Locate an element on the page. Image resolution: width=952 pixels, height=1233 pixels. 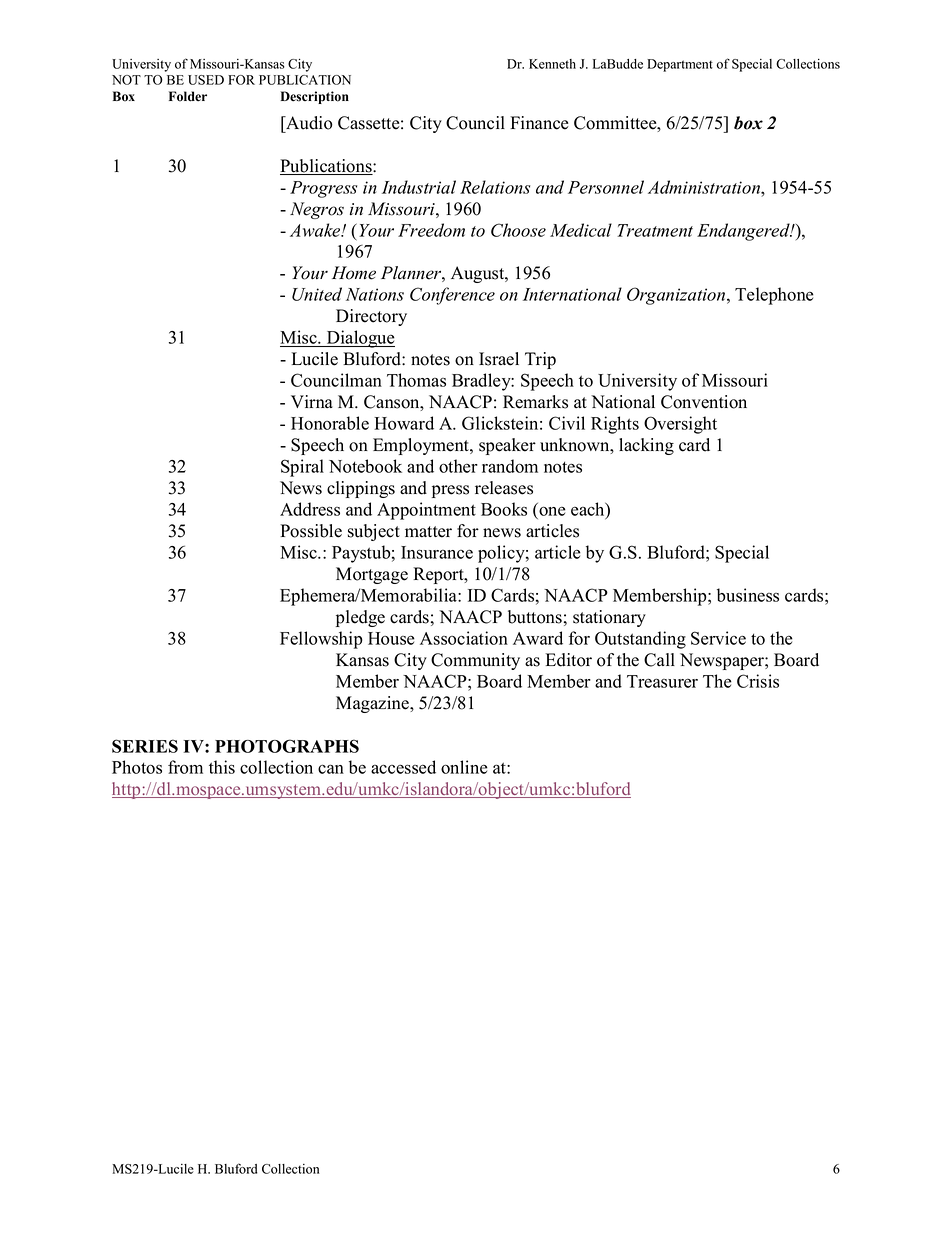
Negros is located at coordinates (317, 210).
